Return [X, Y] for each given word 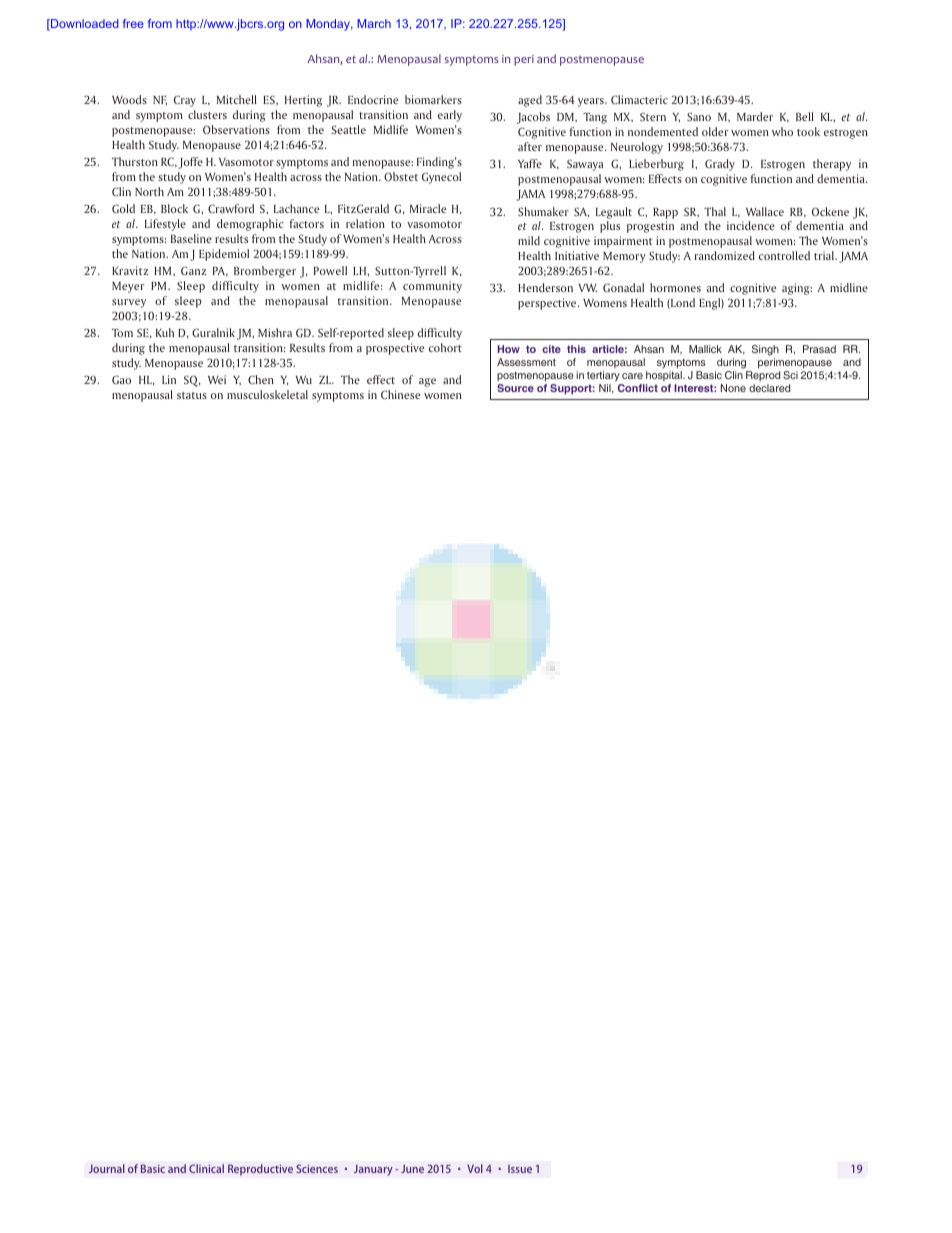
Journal [107, 1168]
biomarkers [433, 99]
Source [515, 388]
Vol [475, 1168]
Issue [520, 1169]
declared [769, 388]
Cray [185, 101]
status [192, 395]
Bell [805, 116]
